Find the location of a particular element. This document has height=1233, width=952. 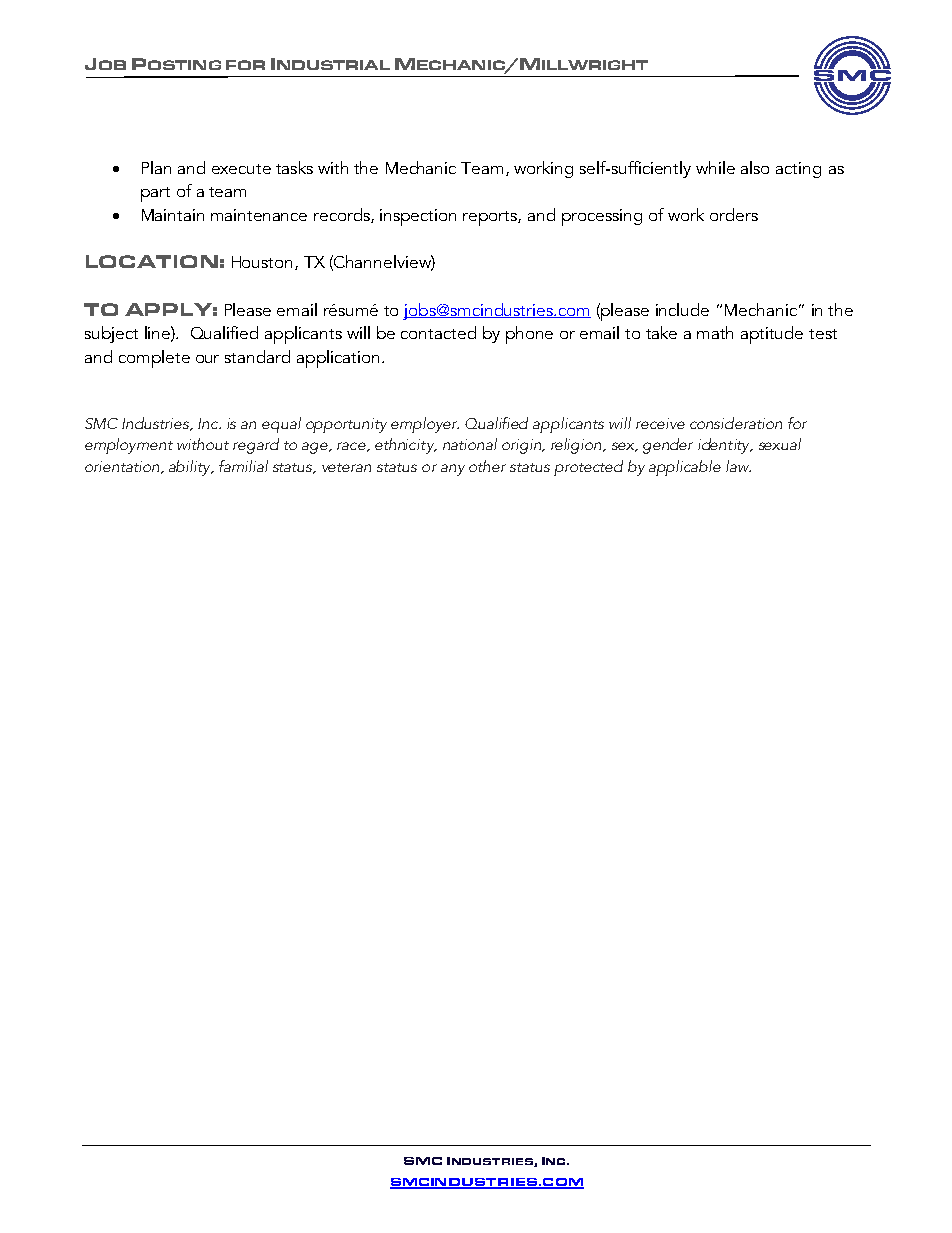

ability is located at coordinates (191, 468).
